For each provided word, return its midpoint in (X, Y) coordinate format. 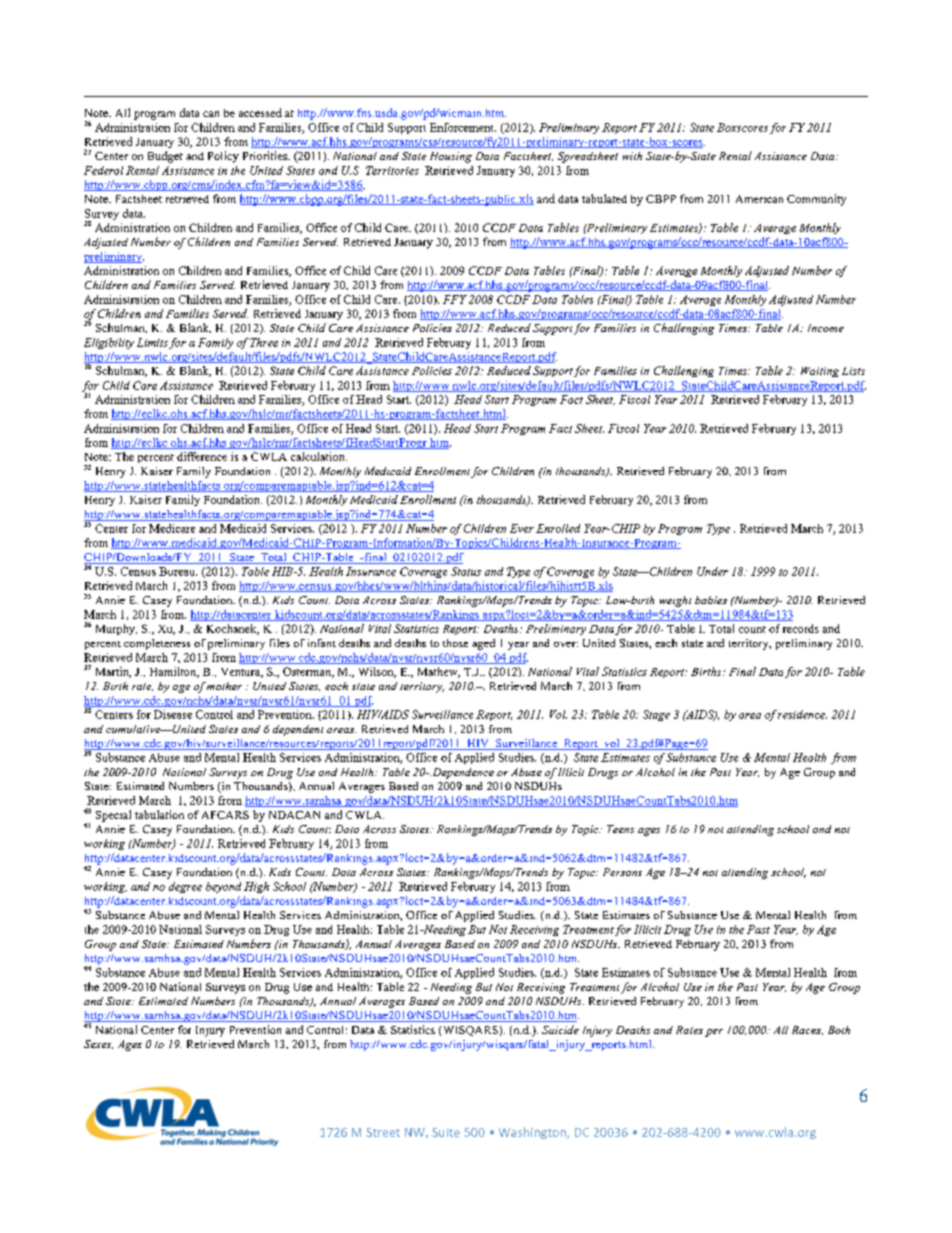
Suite (446, 1132)
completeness (157, 644)
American (759, 199)
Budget (165, 157)
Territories (392, 170)
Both (839, 1030)
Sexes (98, 1044)
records (801, 628)
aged (483, 644)
